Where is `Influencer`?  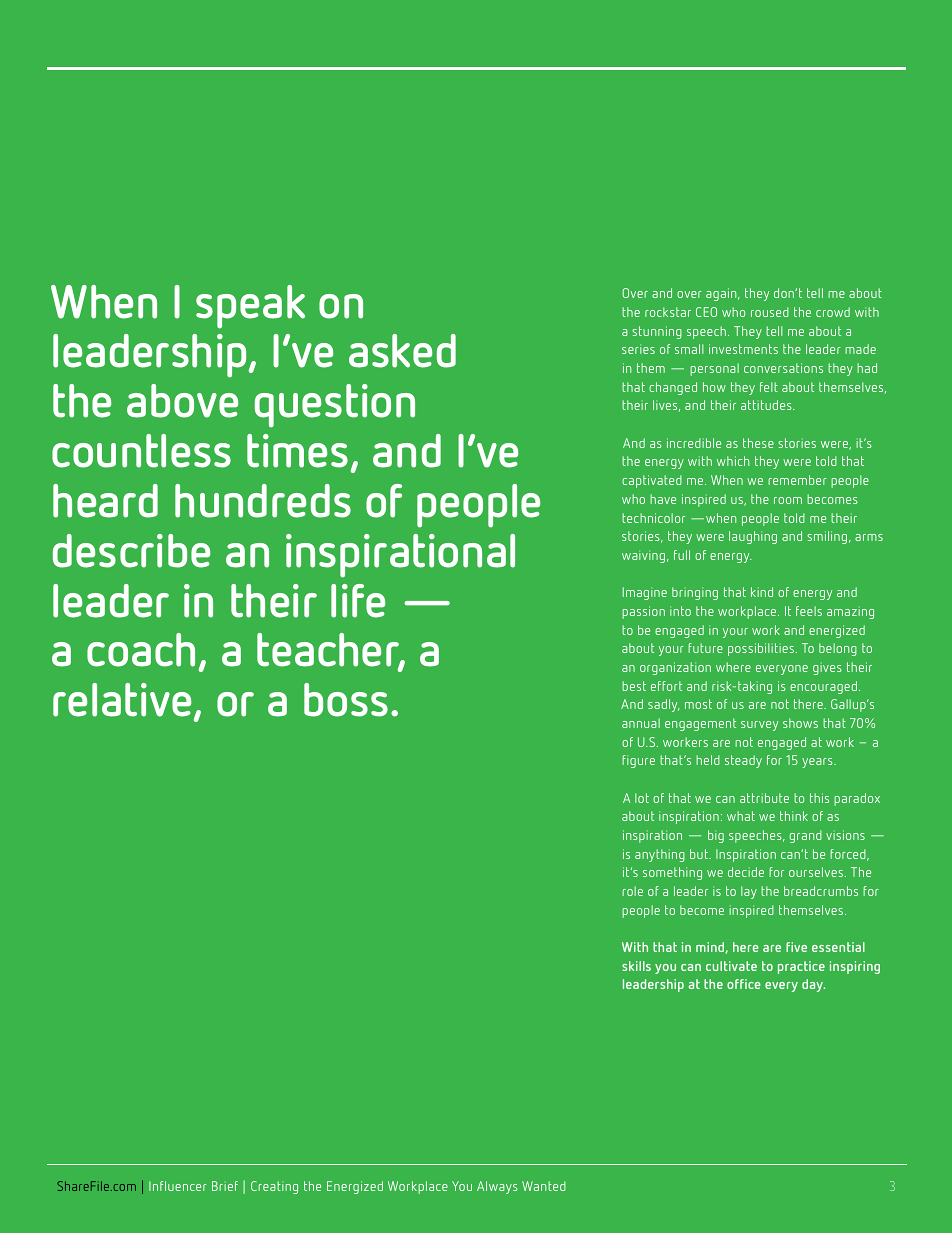 Influencer is located at coordinates (178, 1186).
